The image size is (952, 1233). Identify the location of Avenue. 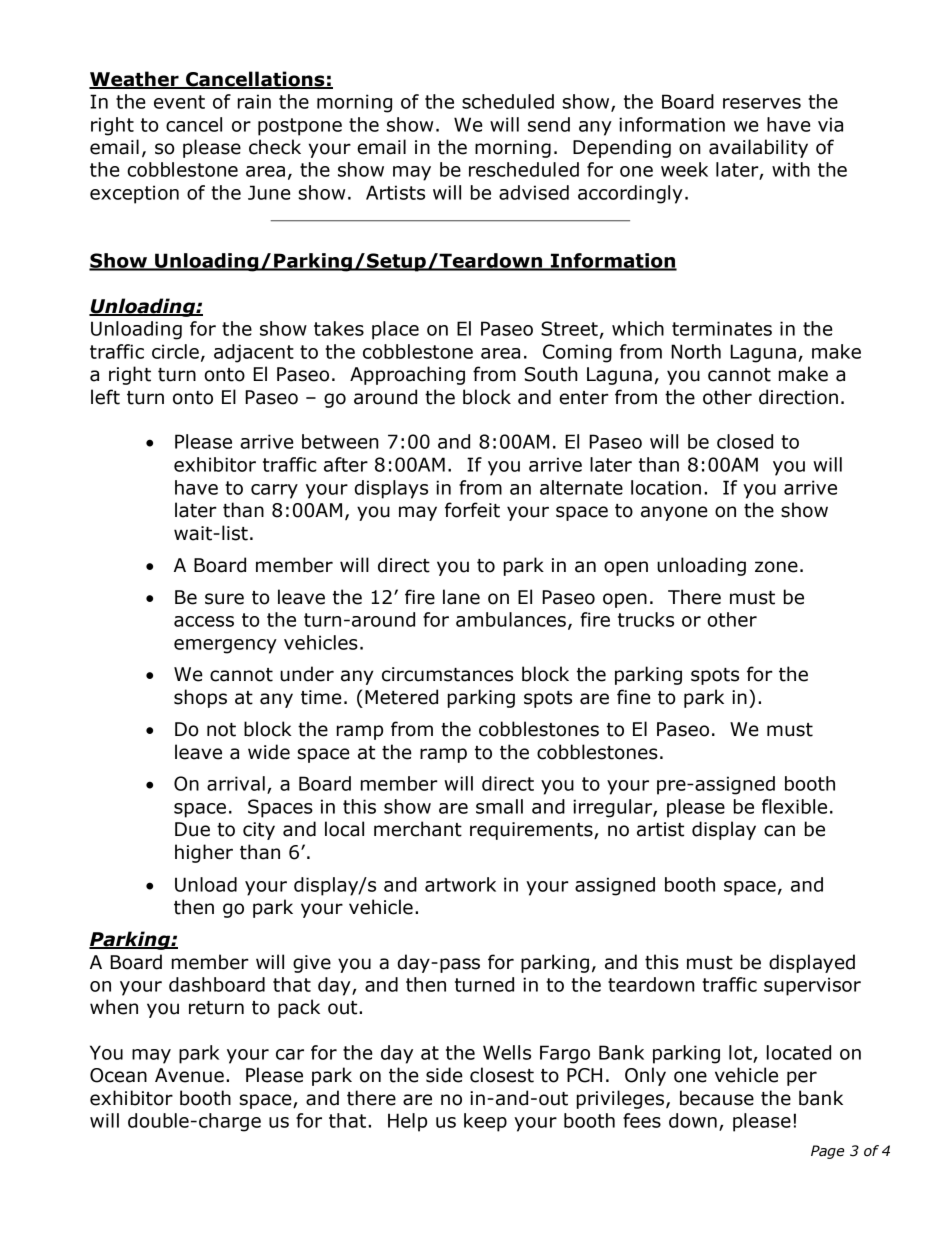
(189, 1075).
